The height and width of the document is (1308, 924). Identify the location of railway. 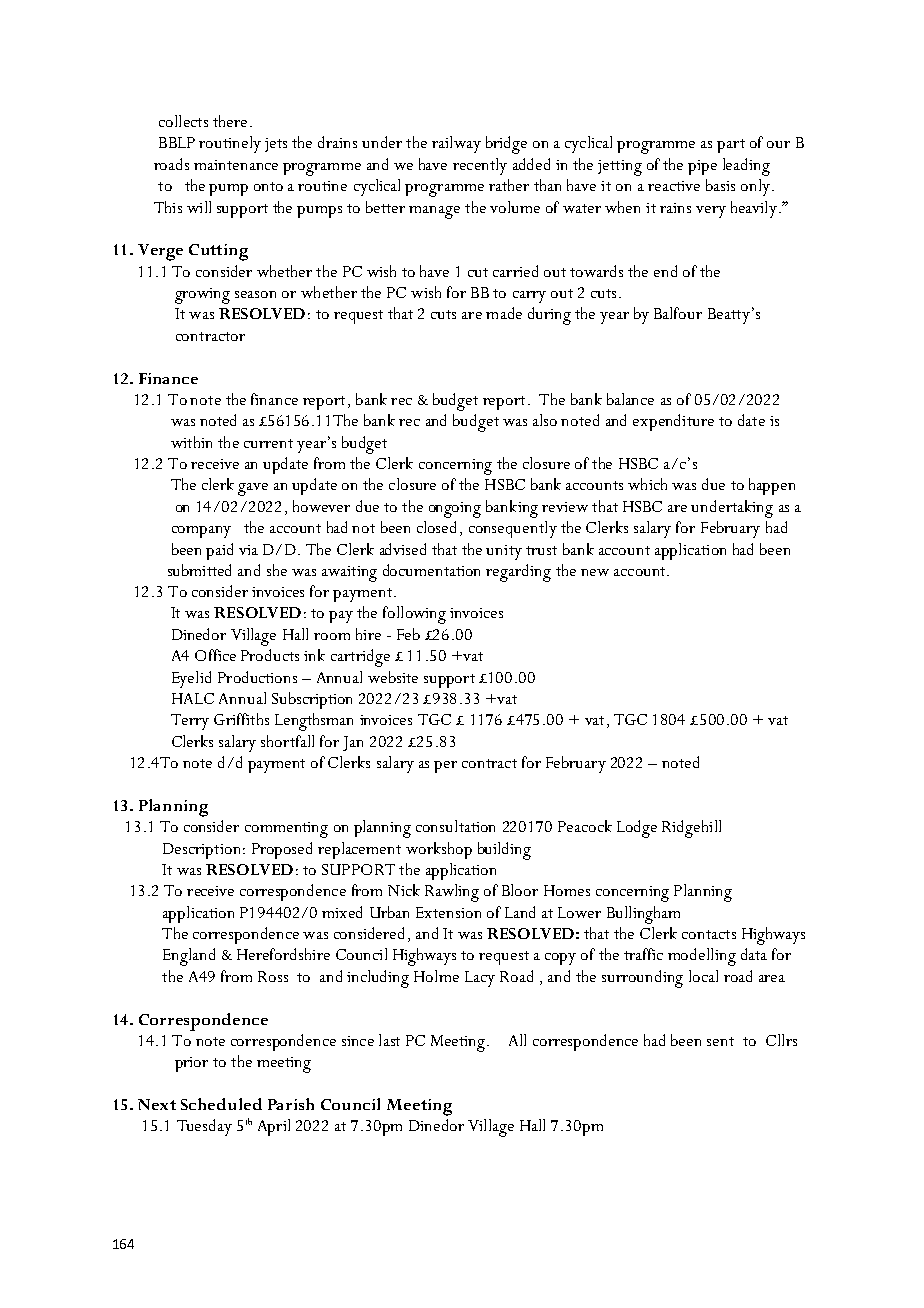
(456, 144).
